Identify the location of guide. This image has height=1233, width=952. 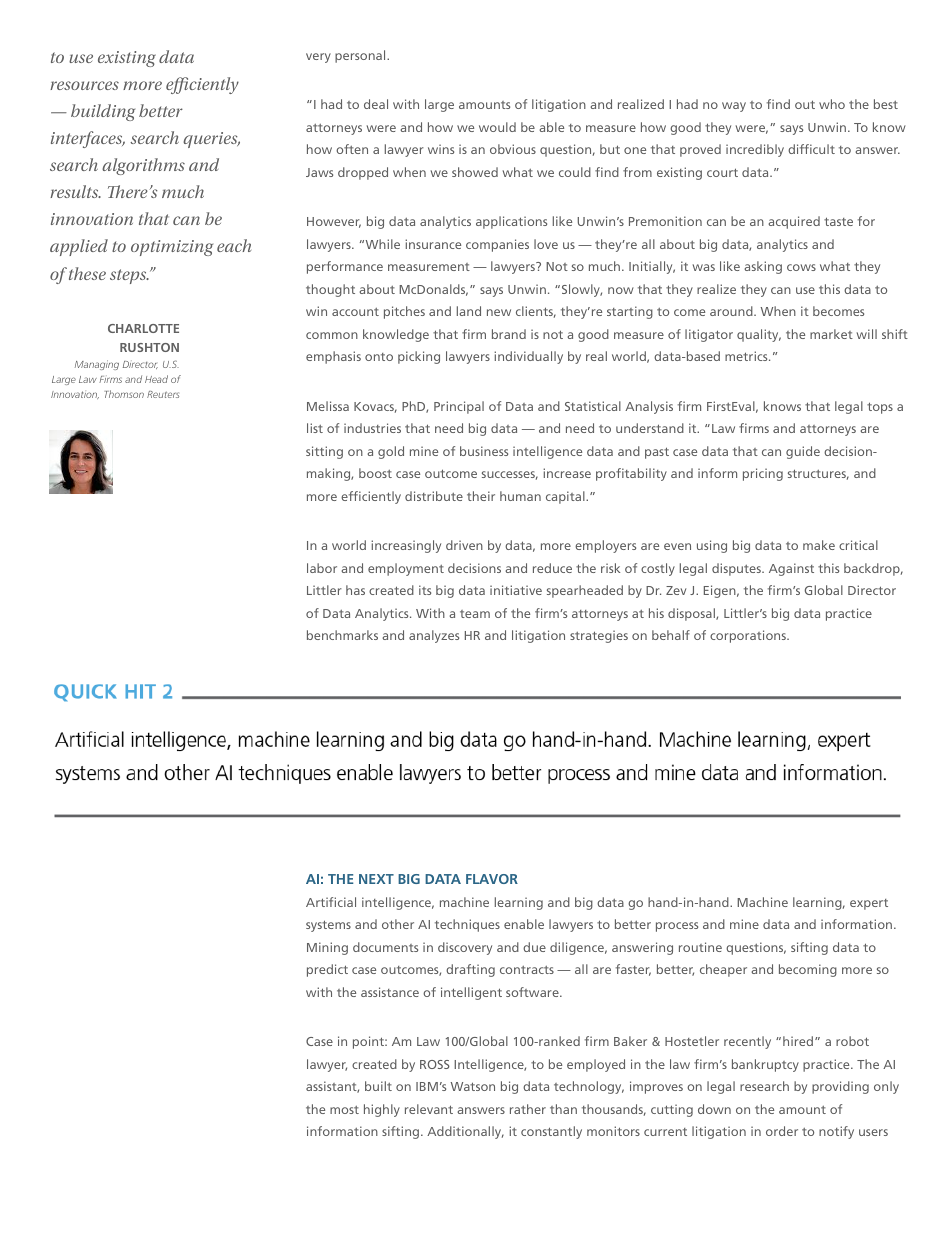
(803, 452).
